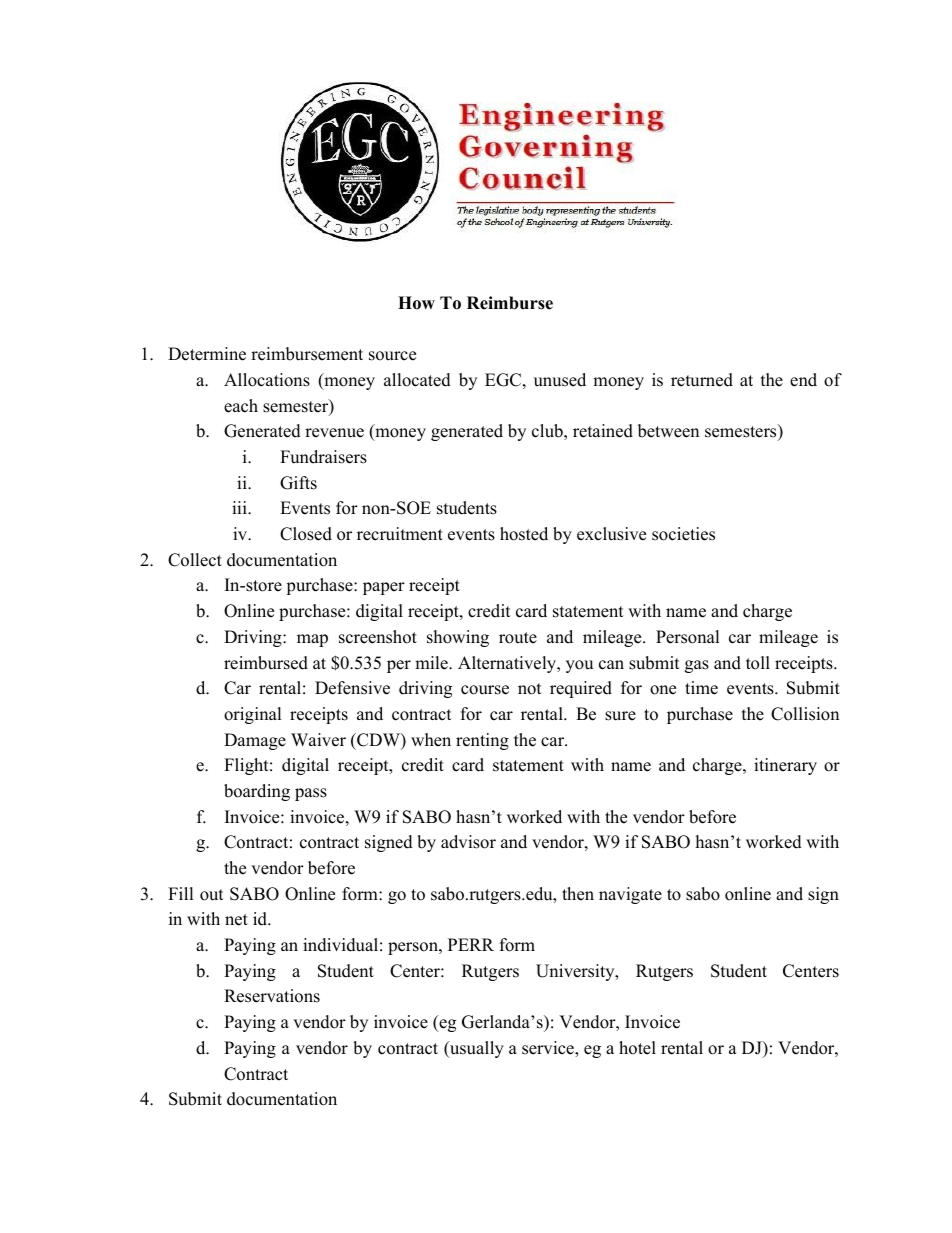 Image resolution: width=952 pixels, height=1233 pixels. What do you see at coordinates (253, 715) in the screenshot?
I see `original` at bounding box center [253, 715].
